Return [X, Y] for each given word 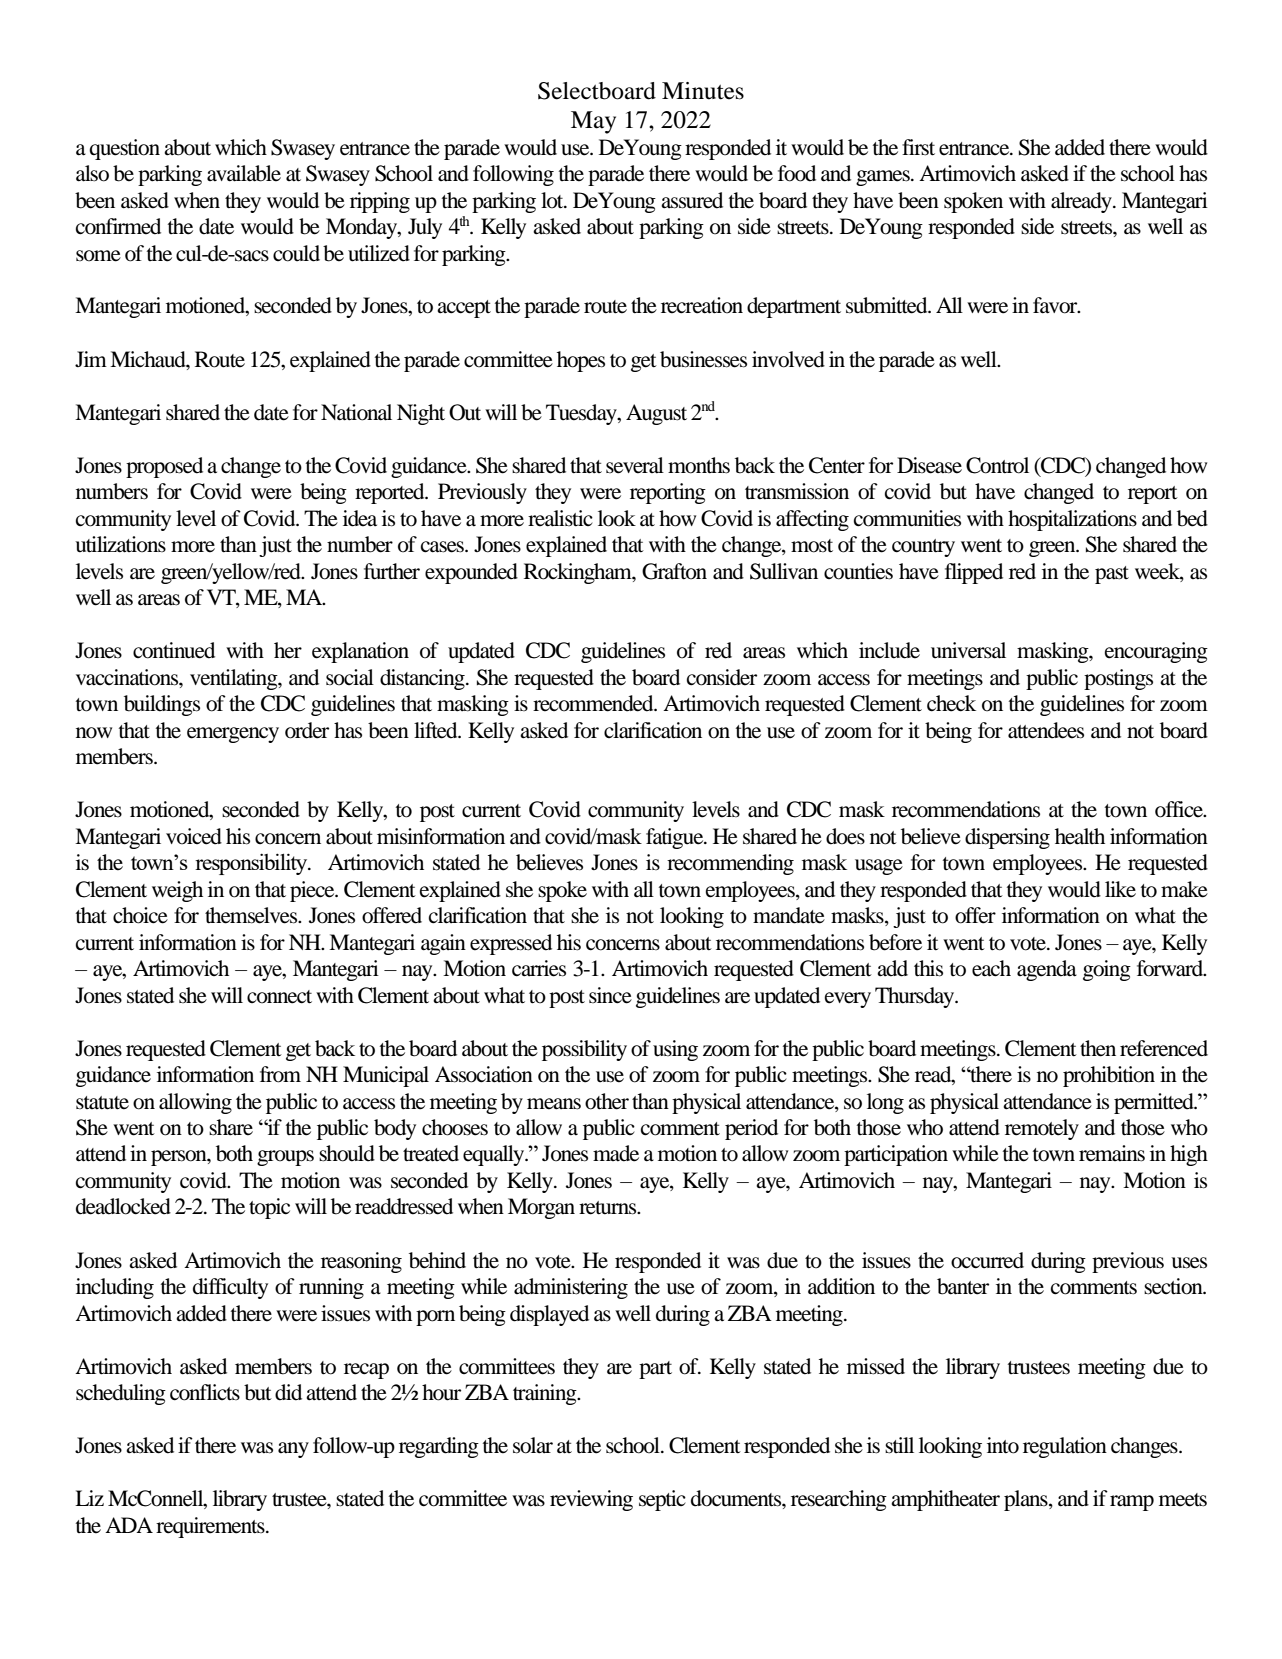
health [1080, 836]
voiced [194, 836]
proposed [164, 467]
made [616, 1153]
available [244, 173]
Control [997, 465]
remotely [1042, 1129]
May [593, 122]
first [918, 147]
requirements [211, 1527]
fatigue [676, 838]
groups [285, 1158]
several [635, 465]
